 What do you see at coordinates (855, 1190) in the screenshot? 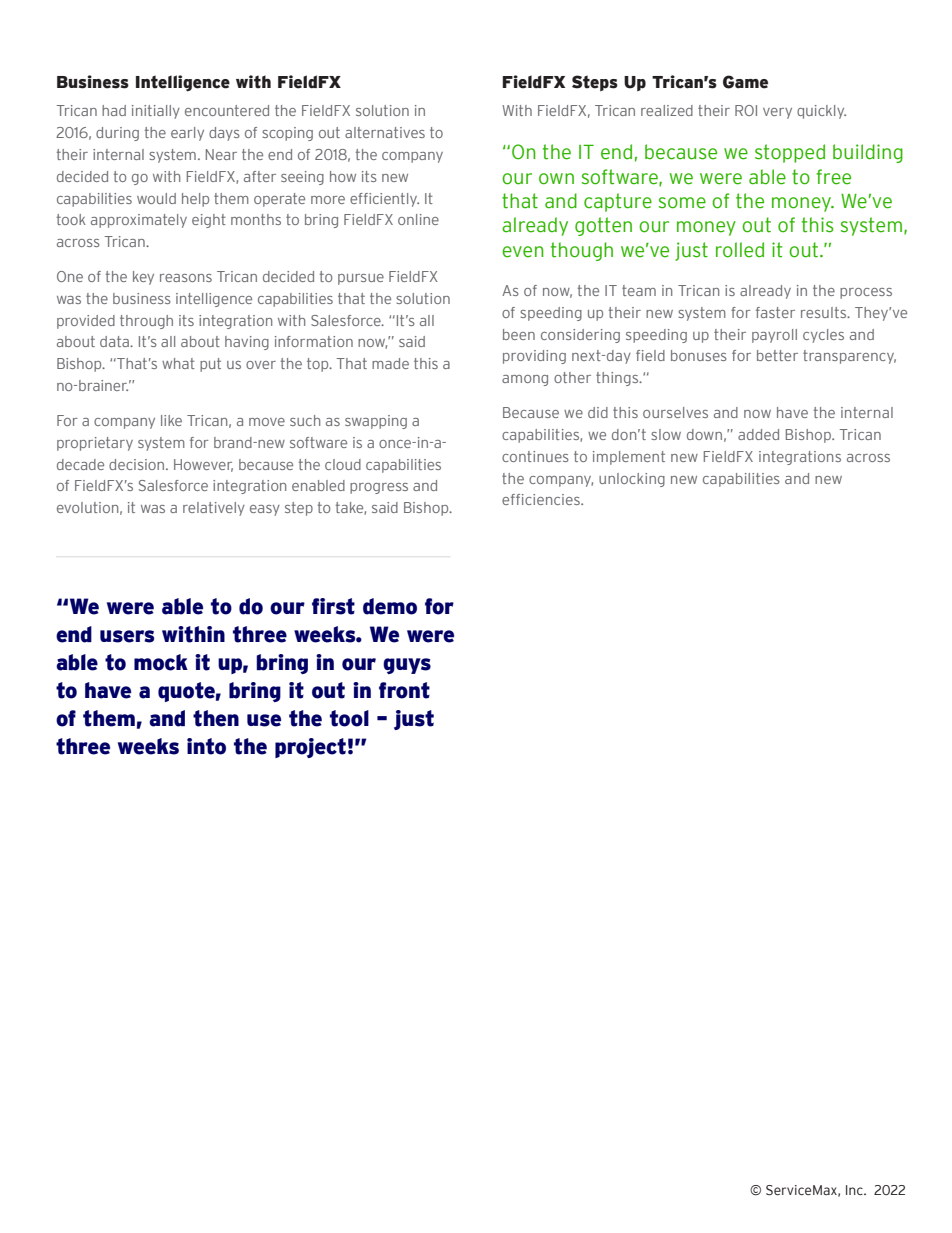
I see `Inc` at bounding box center [855, 1190].
